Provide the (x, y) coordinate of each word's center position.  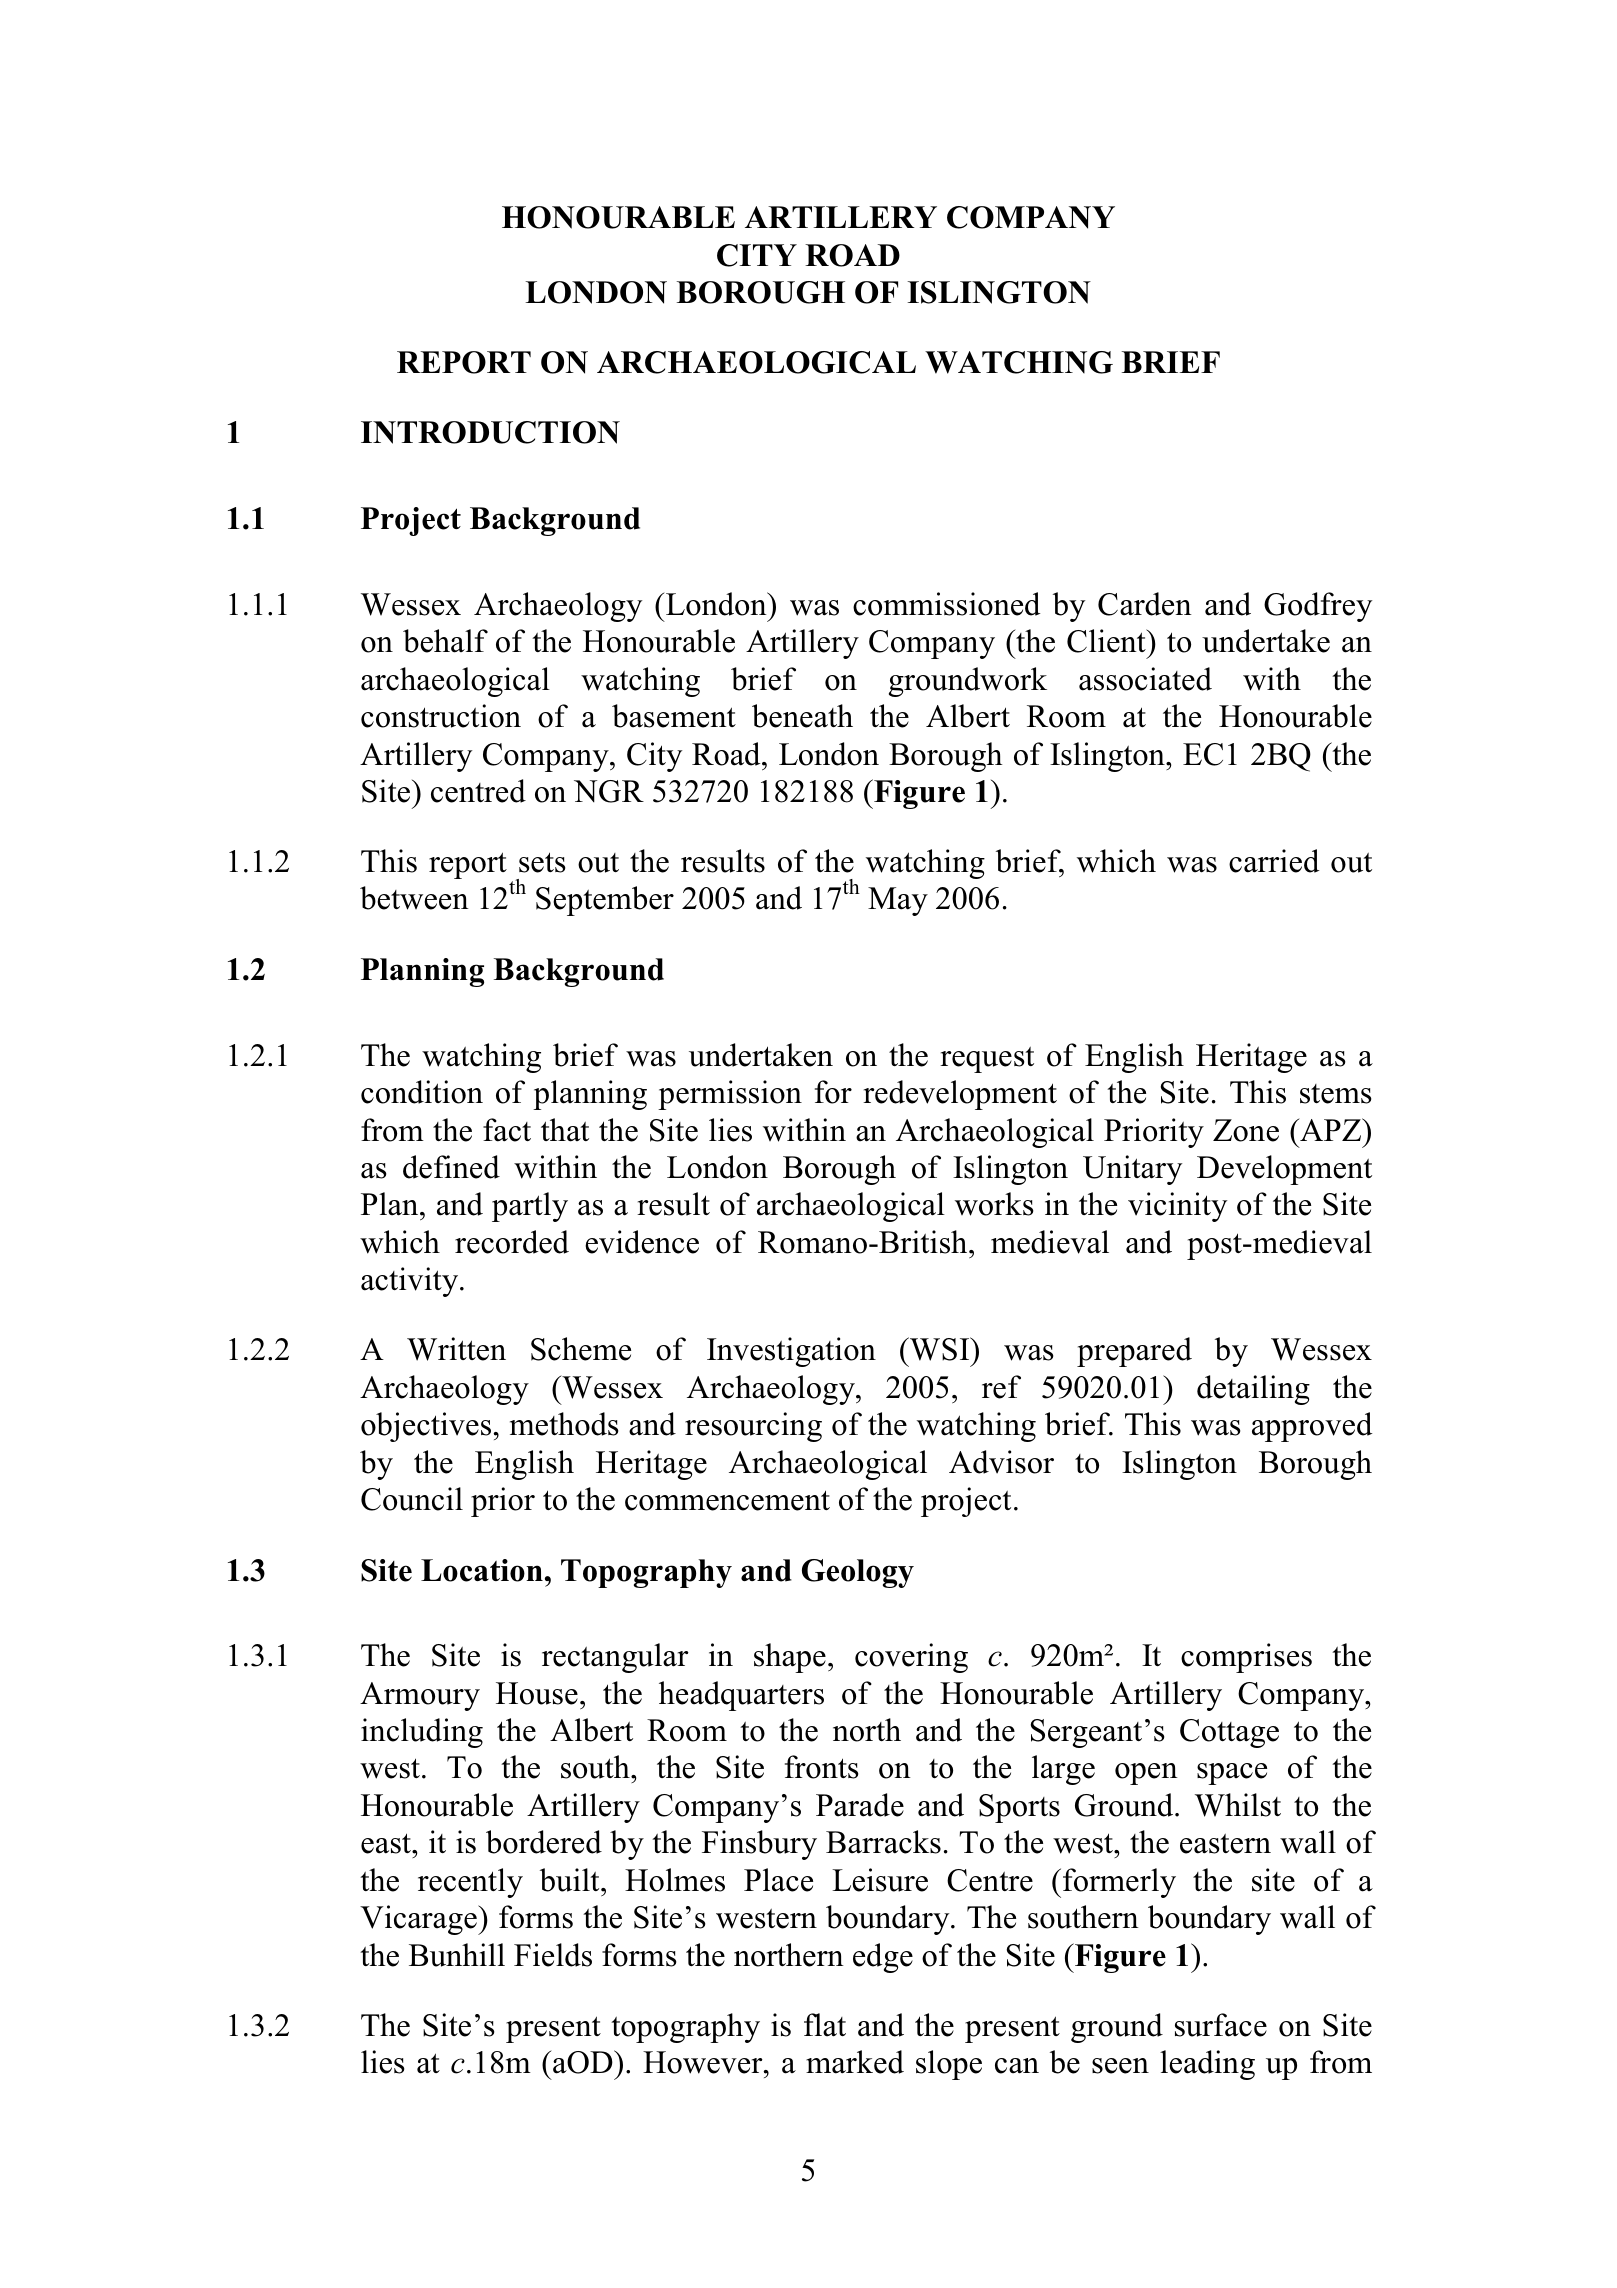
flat (825, 2025)
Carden (1145, 604)
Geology (858, 1573)
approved (1312, 1427)
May (898, 901)
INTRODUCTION (490, 432)
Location (482, 1570)
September (605, 901)
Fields (553, 1955)
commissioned (946, 604)
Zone (1246, 1130)
